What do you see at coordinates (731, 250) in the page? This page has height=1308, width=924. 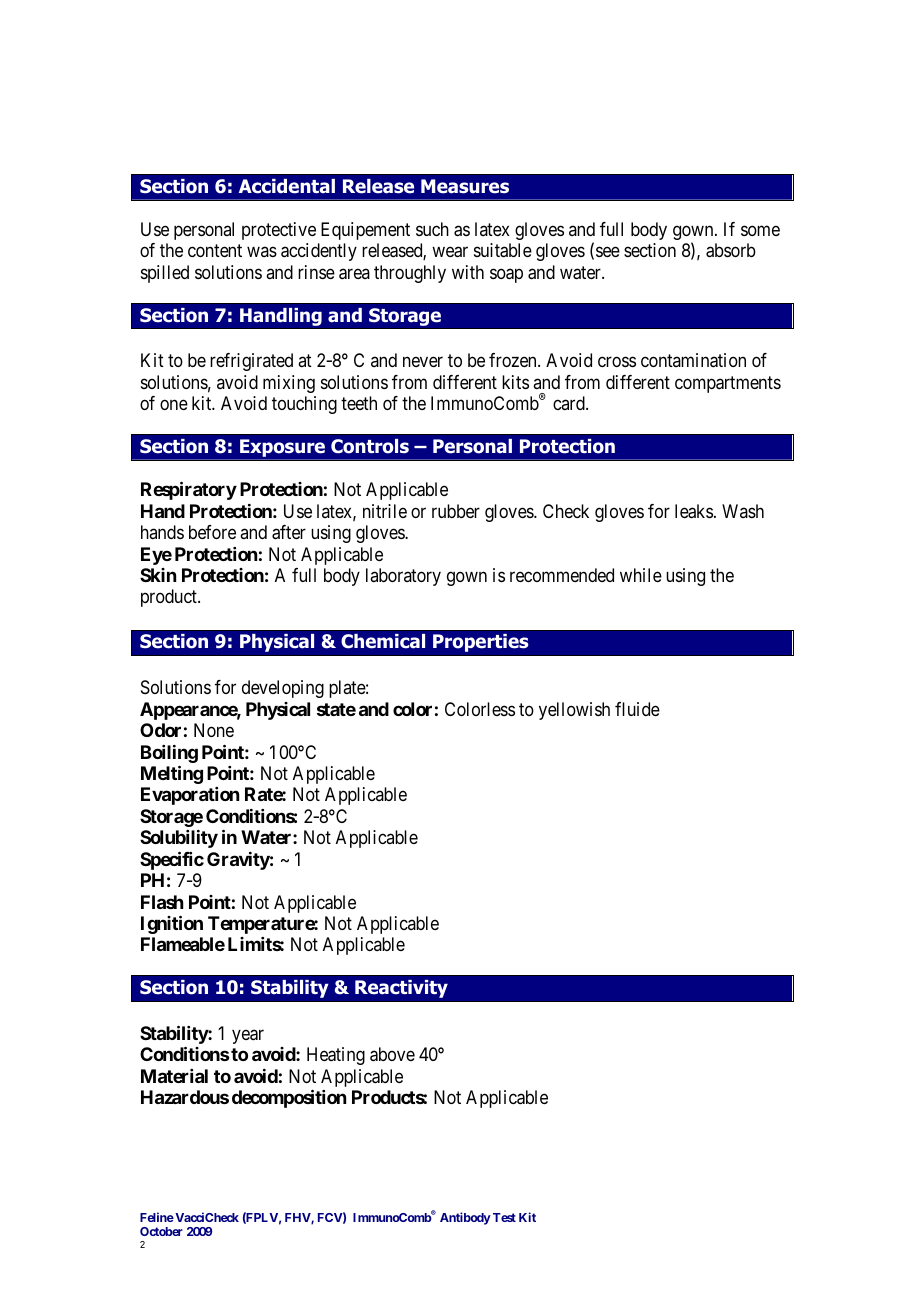 I see `absorb` at bounding box center [731, 250].
